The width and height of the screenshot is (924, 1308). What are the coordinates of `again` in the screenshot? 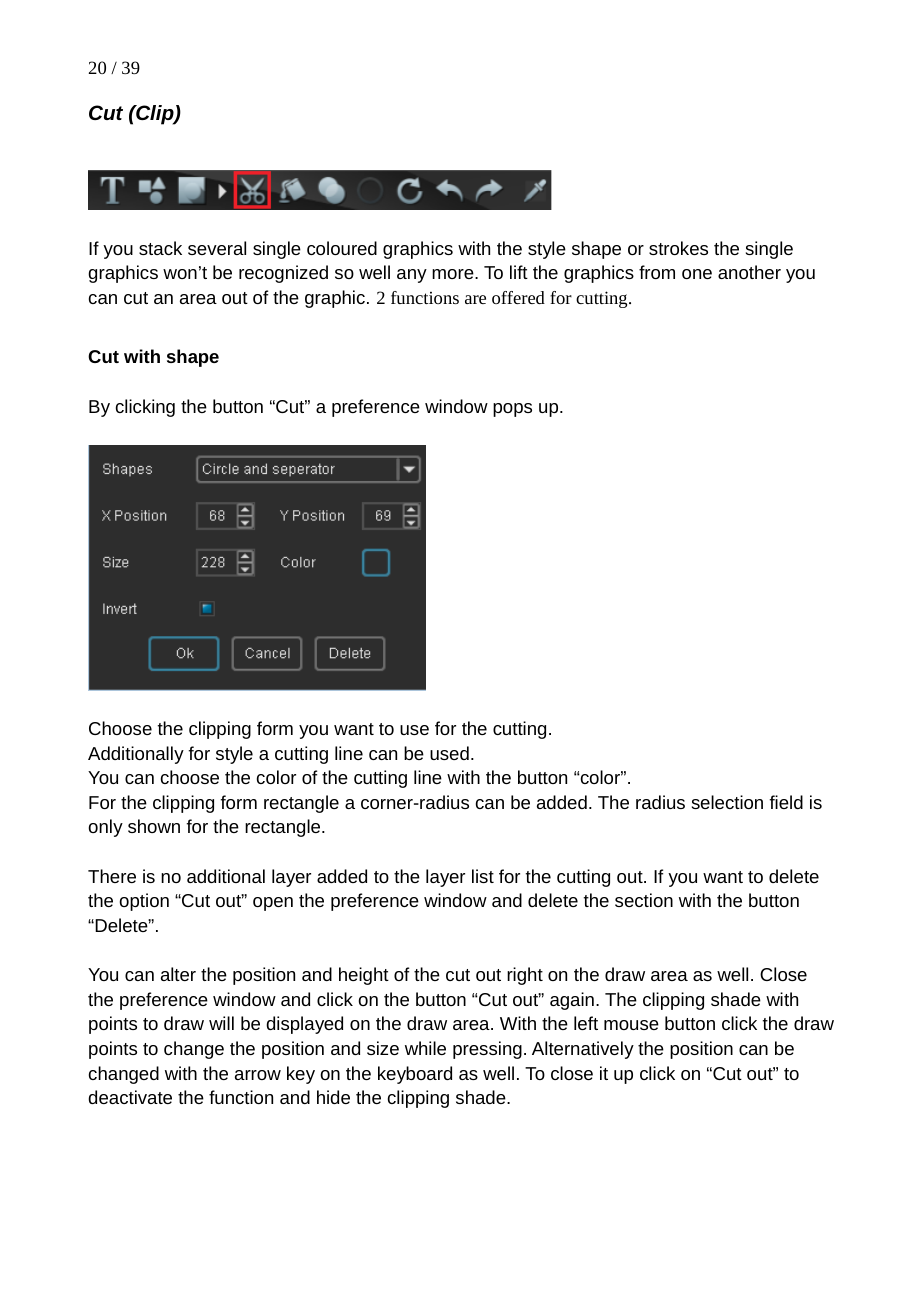 It's located at (572, 1001).
